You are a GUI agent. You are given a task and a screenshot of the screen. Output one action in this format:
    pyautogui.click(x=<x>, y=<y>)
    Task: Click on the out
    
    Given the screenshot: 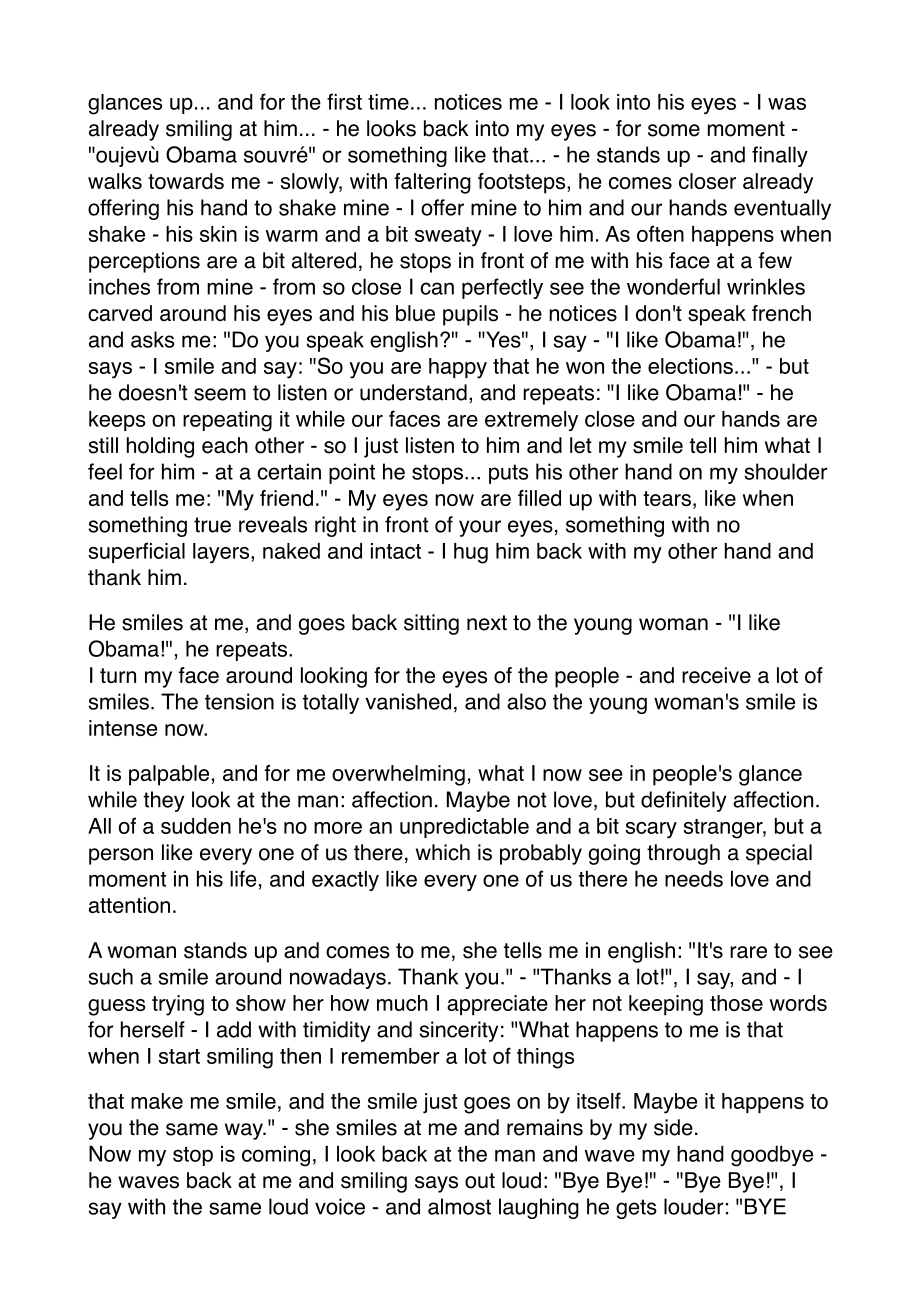 What is the action you would take?
    pyautogui.click(x=480, y=1181)
